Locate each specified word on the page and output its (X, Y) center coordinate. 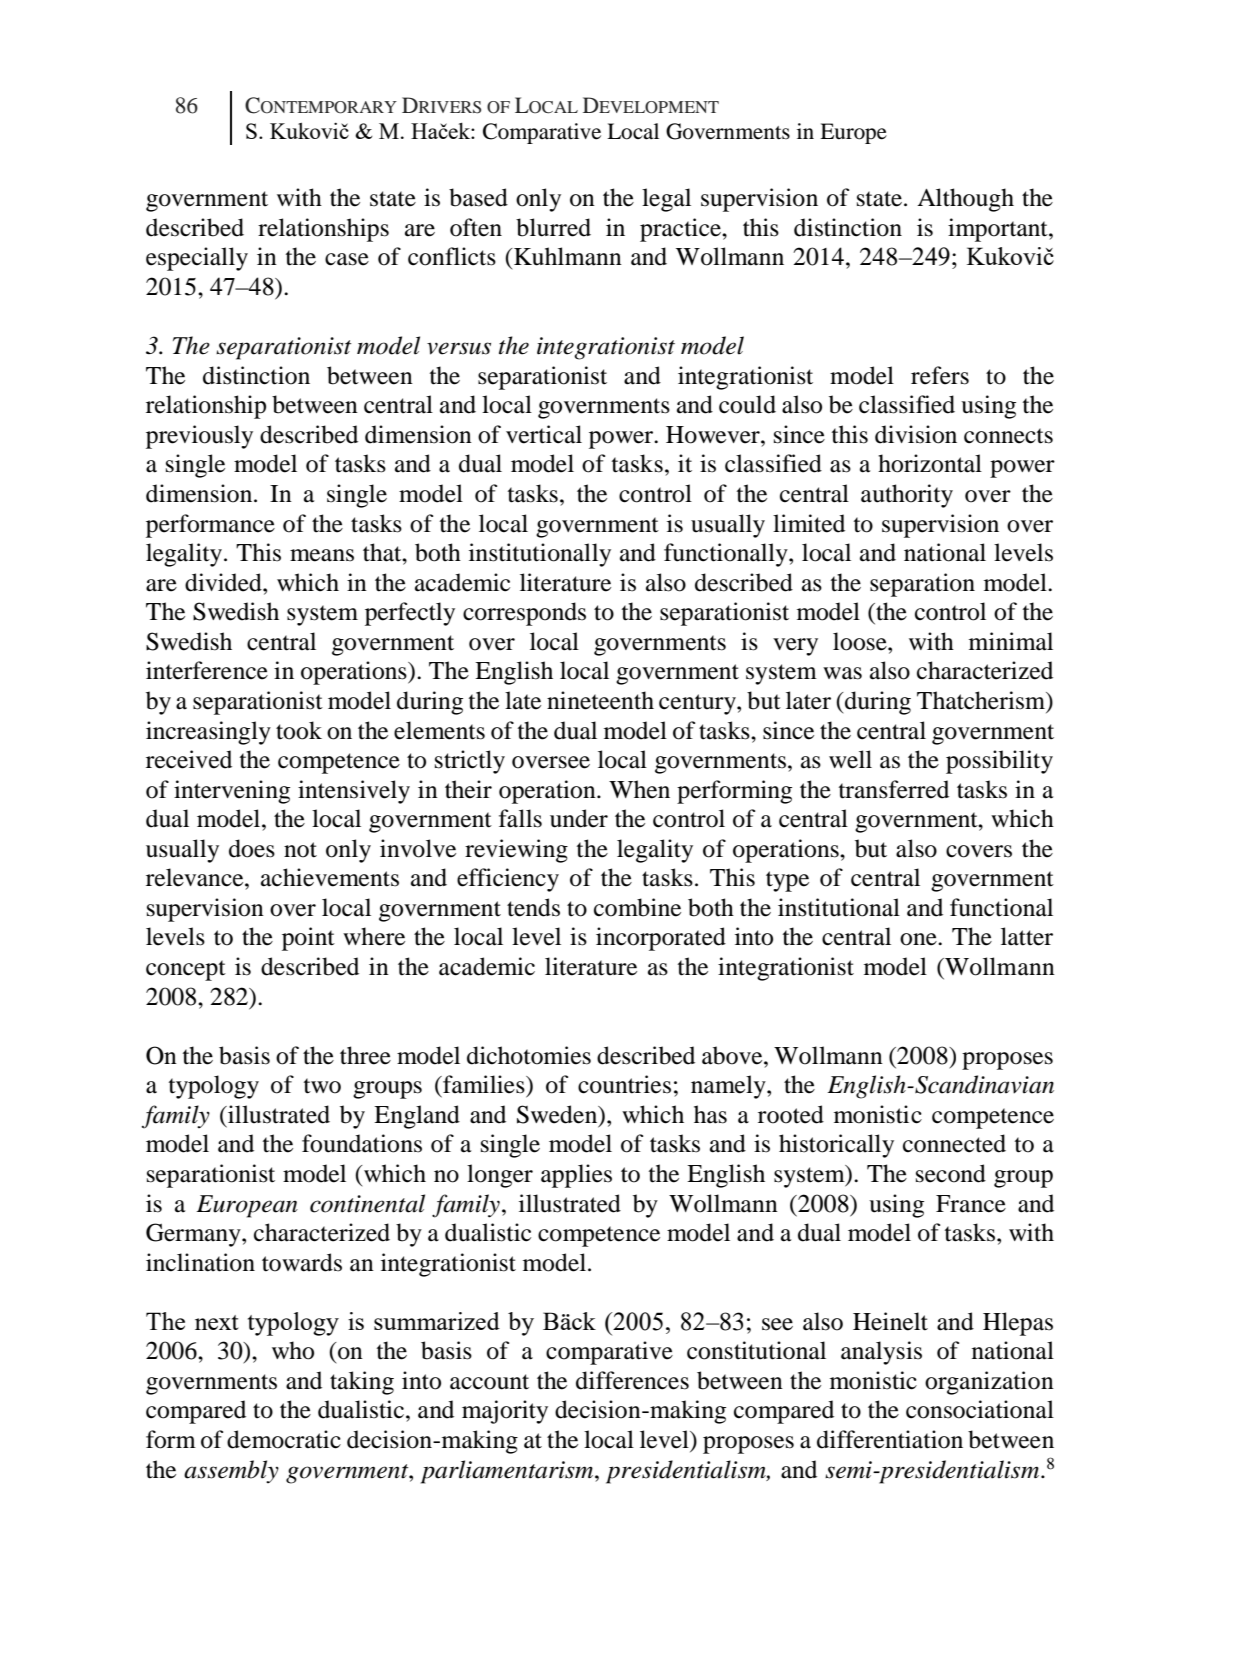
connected (954, 1143)
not (300, 850)
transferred (894, 789)
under (579, 818)
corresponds (524, 614)
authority (907, 496)
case (347, 259)
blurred (553, 227)
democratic (284, 1439)
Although (965, 200)
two (322, 1086)
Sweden (558, 1115)
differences (632, 1380)
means (322, 555)
